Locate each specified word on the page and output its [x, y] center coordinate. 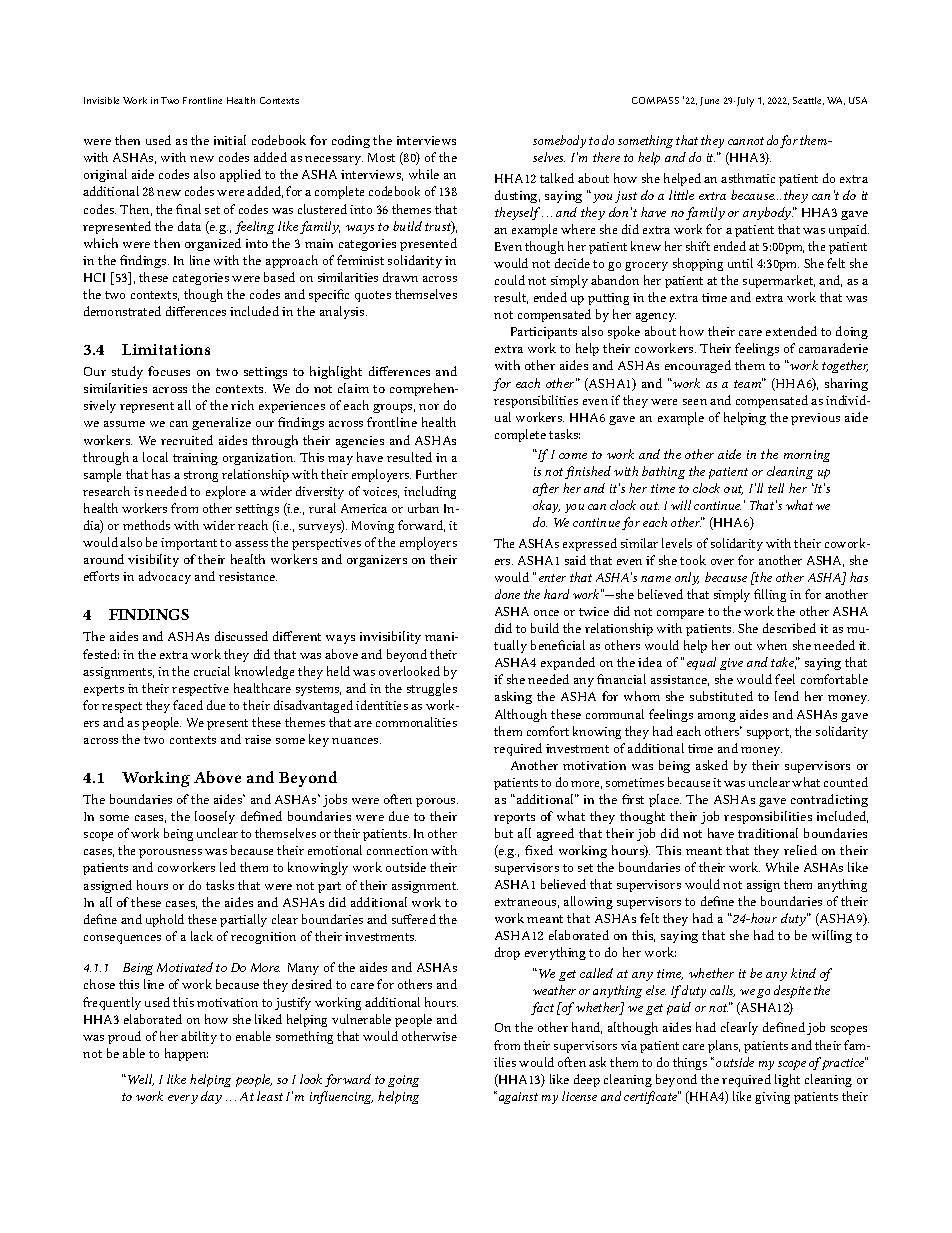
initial [230, 140]
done [507, 594]
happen [186, 1054]
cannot [746, 141]
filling [770, 595]
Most [381, 157]
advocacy [165, 577]
